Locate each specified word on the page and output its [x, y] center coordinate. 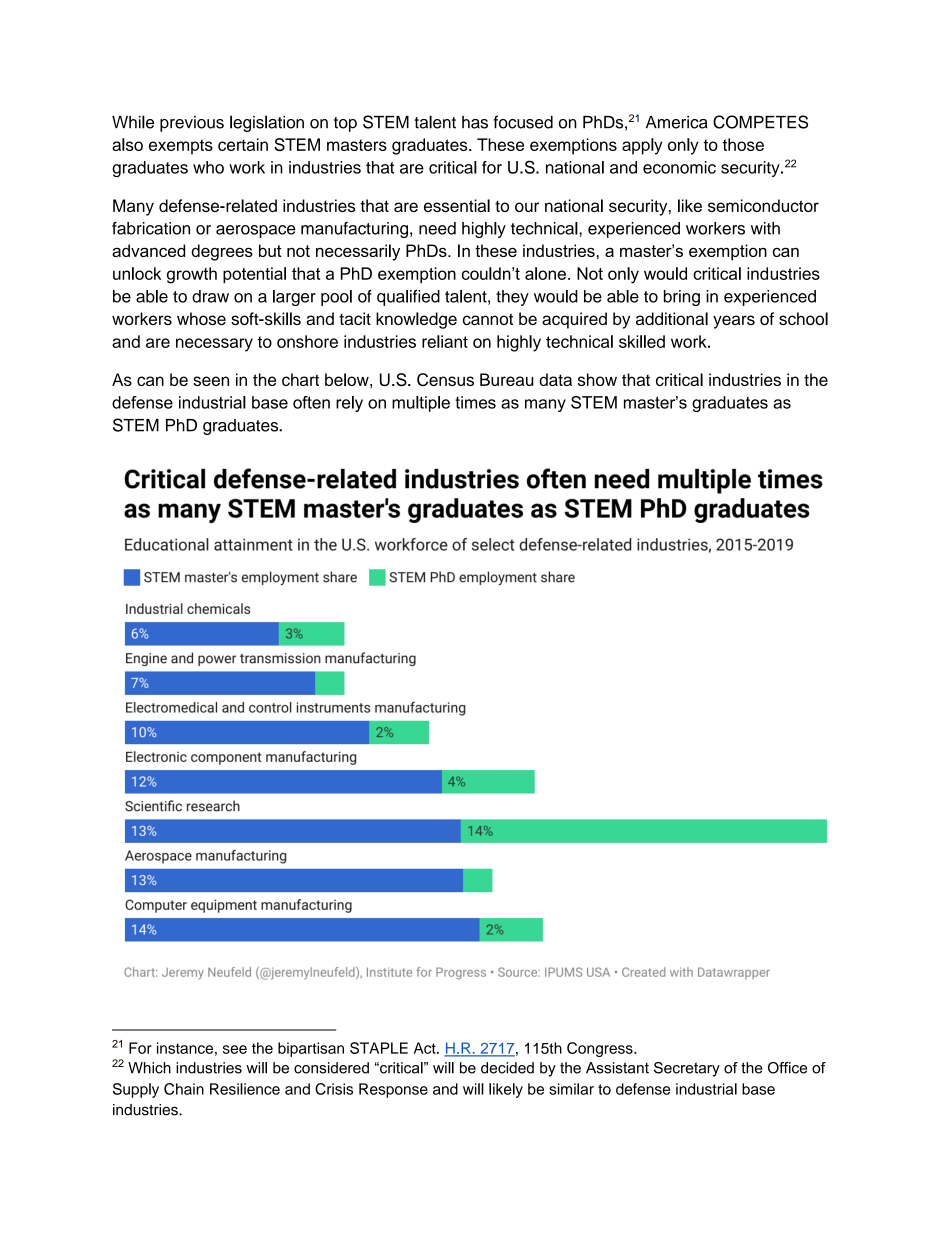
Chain [184, 1089]
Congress [601, 1049]
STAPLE [379, 1048]
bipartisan [311, 1049]
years [734, 322]
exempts [181, 147]
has [475, 122]
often [311, 402]
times [475, 402]
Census [445, 379]
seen [211, 381]
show [597, 379]
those [743, 144]
